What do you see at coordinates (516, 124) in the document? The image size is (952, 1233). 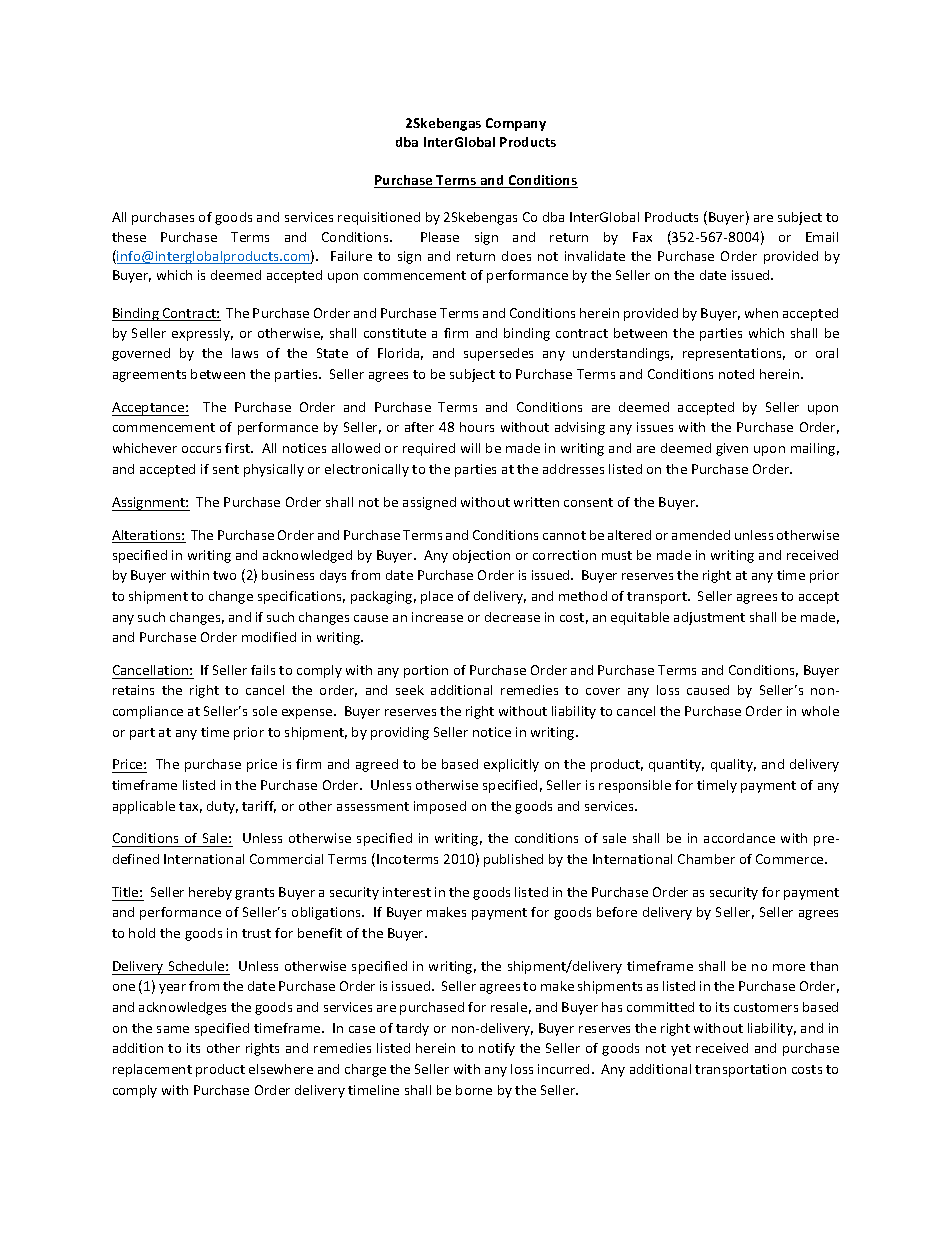 I see `Company` at bounding box center [516, 124].
